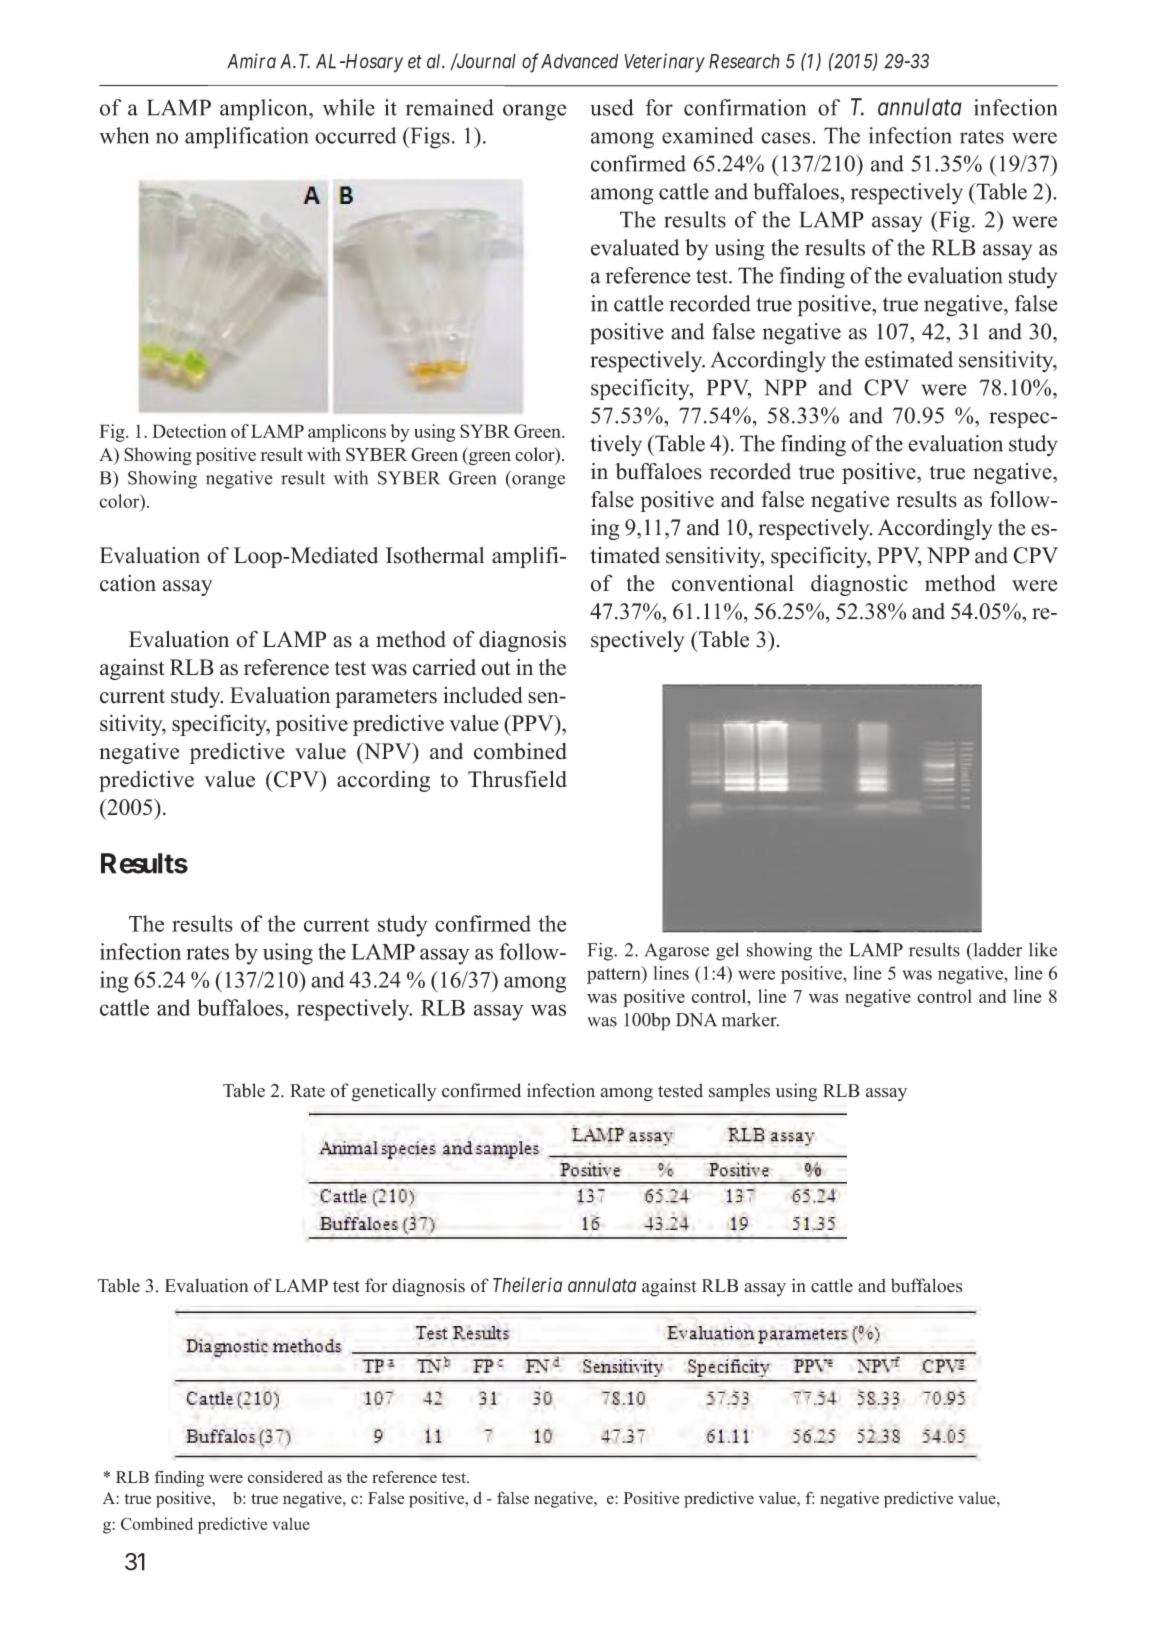  I want to click on samples, so click(739, 1092).
